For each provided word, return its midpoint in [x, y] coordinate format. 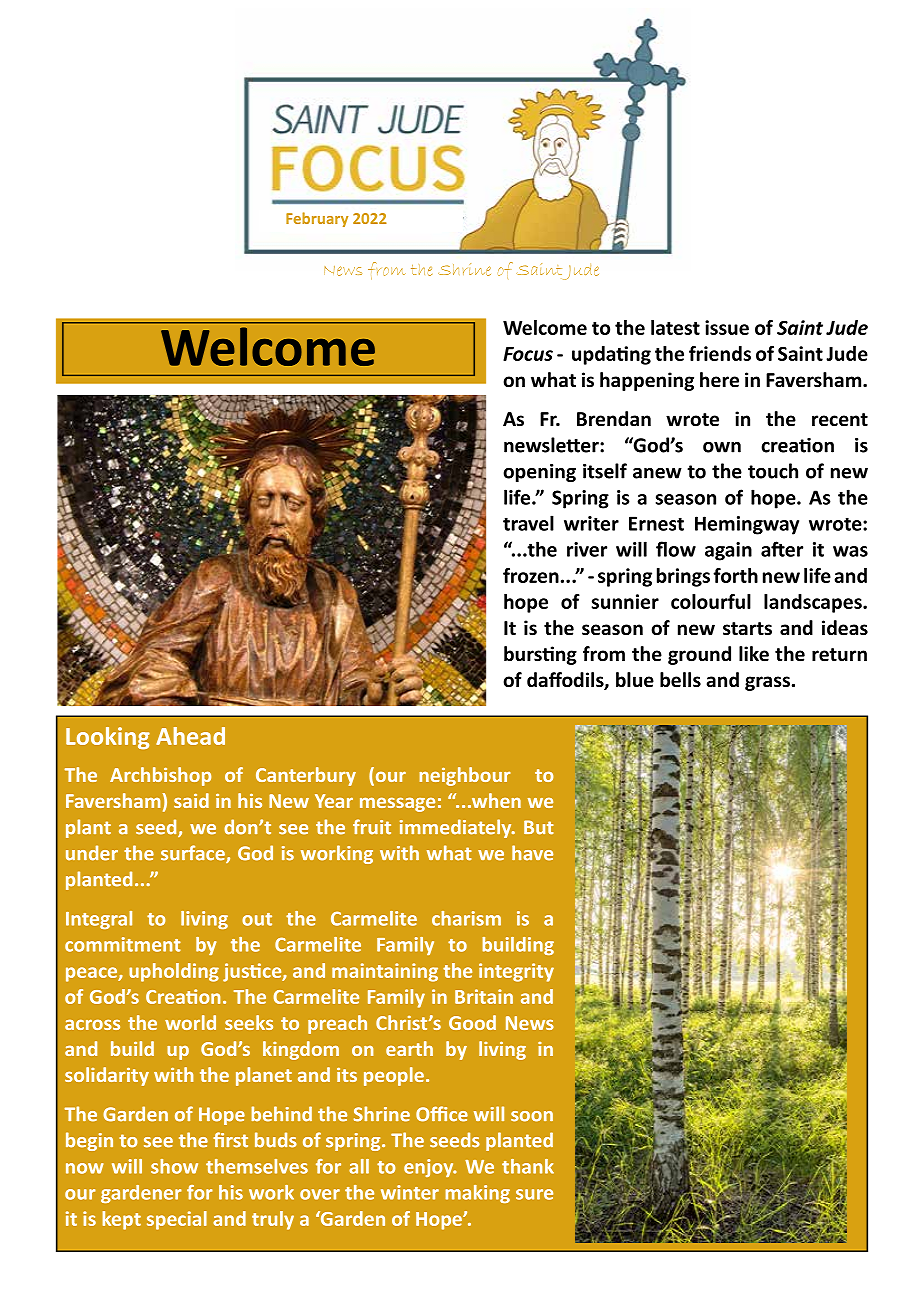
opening [539, 473]
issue [727, 327]
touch [773, 471]
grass [767, 683]
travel [528, 523]
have [532, 853]
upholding [174, 972]
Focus [528, 354]
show [174, 1166]
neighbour [465, 776]
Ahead [190, 736]
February [317, 219]
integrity [516, 972]
